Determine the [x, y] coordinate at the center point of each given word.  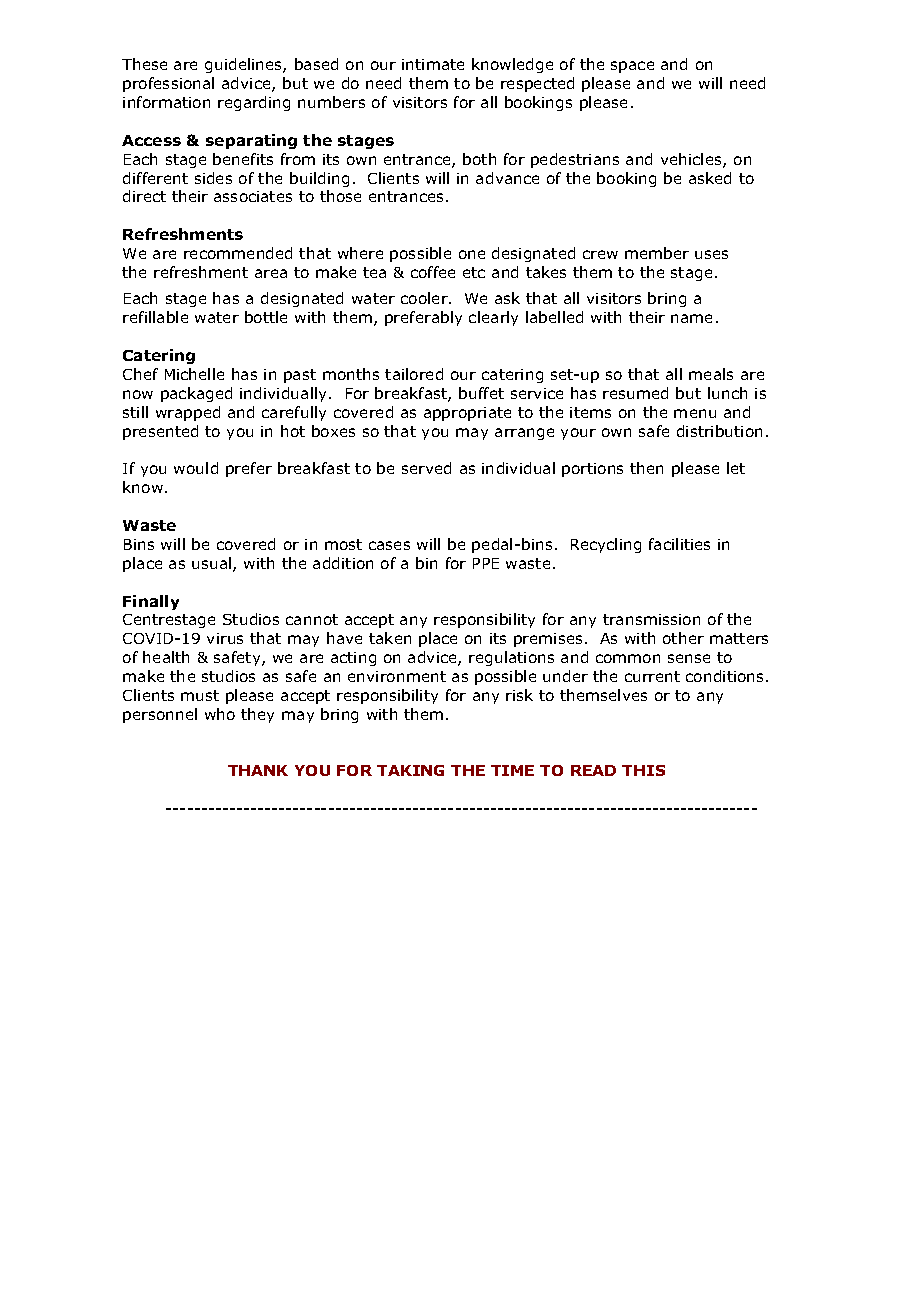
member [657, 253]
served [426, 468]
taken [390, 638]
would [196, 468]
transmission [651, 619]
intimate [433, 64]
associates [253, 196]
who [220, 714]
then [646, 468]
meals [711, 374]
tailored [414, 374]
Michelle [194, 374]
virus [225, 638]
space [632, 67]
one [472, 254]
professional [168, 84]
